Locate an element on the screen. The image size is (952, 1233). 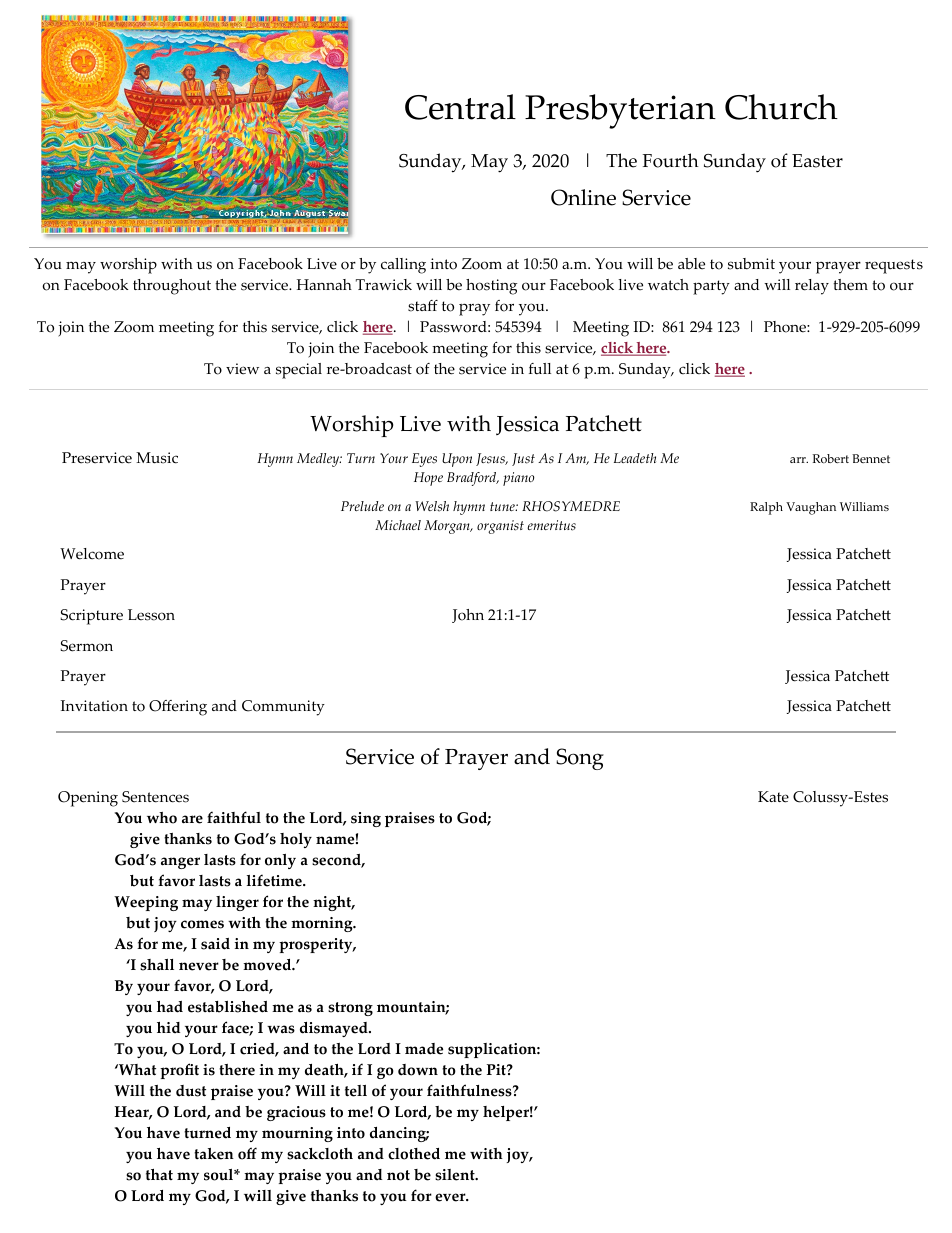
throughout is located at coordinates (172, 287).
